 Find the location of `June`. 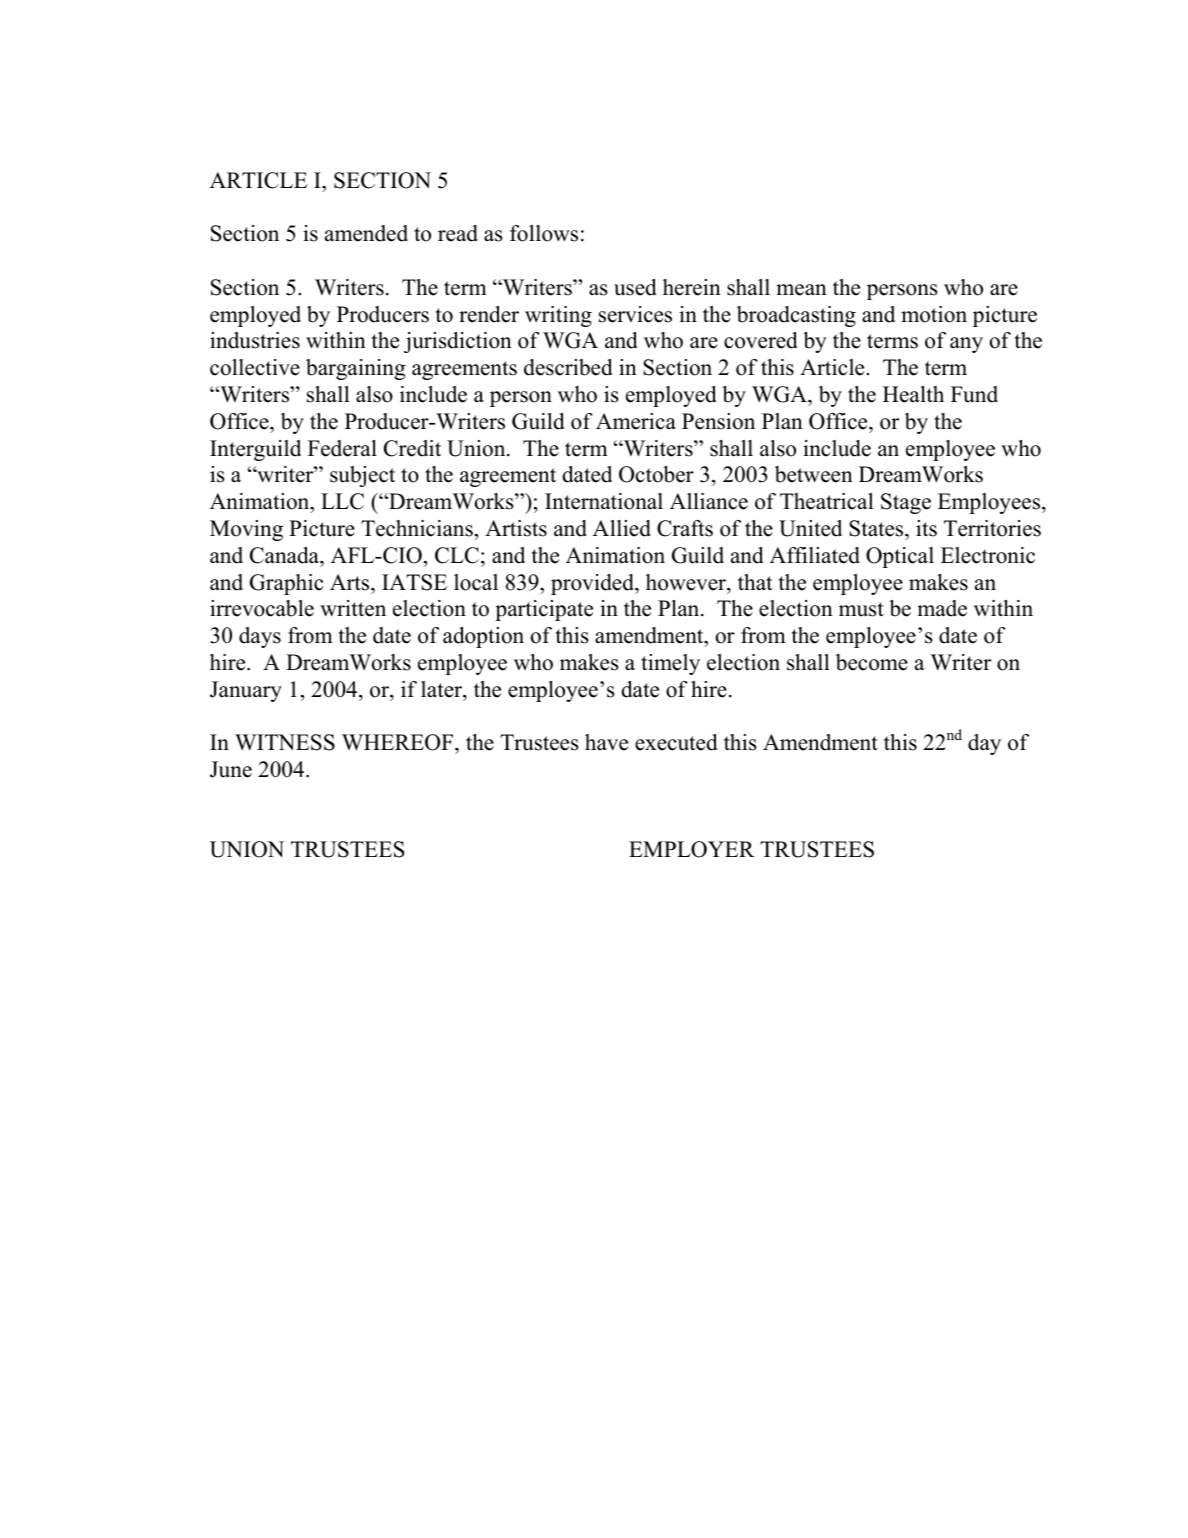

June is located at coordinates (231, 769).
